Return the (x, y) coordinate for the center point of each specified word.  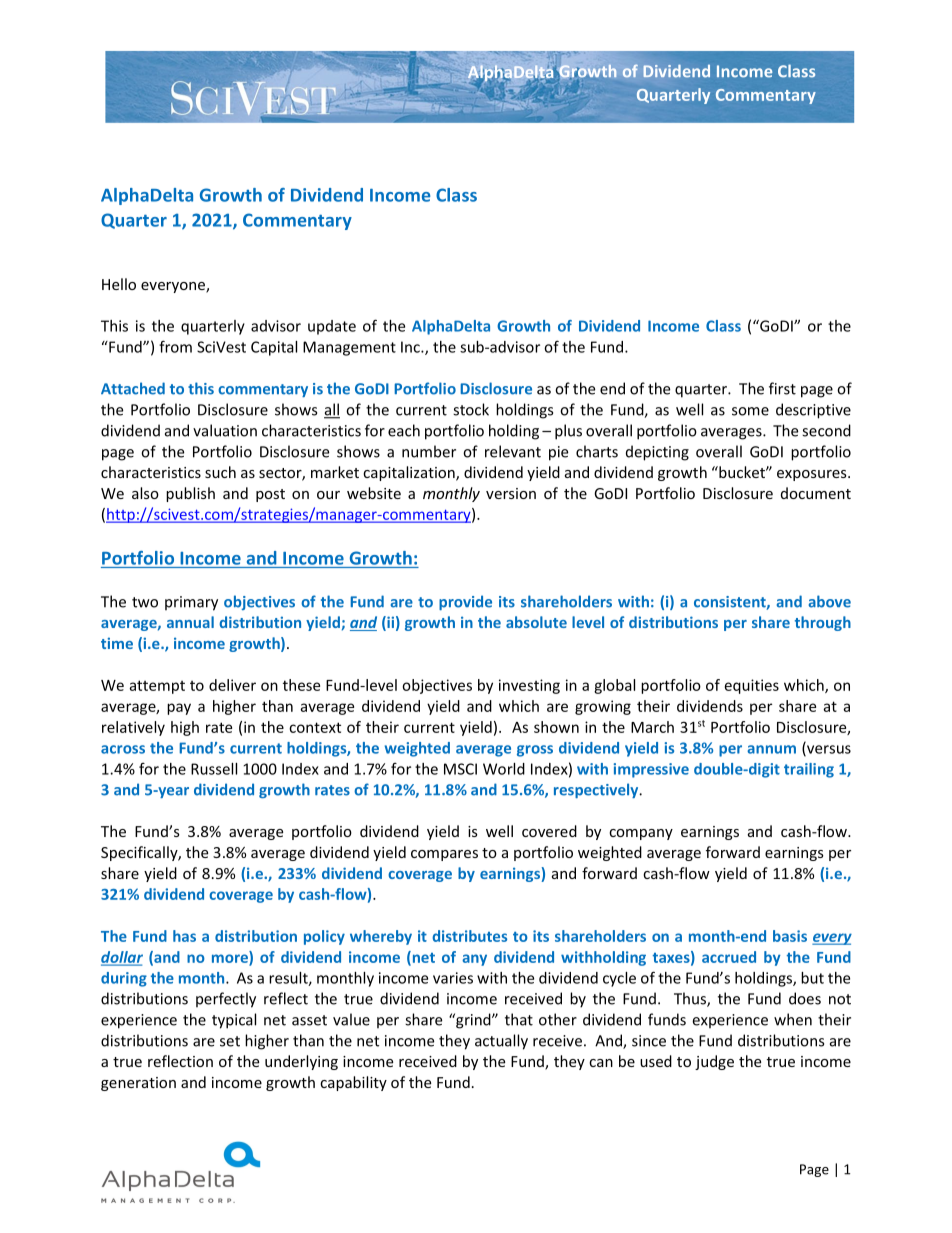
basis (790, 936)
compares (444, 855)
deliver (232, 685)
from (175, 346)
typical (234, 1021)
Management (349, 348)
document (816, 493)
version (511, 493)
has (184, 936)
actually (501, 1042)
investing (529, 686)
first (782, 388)
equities (752, 686)
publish (190, 494)
